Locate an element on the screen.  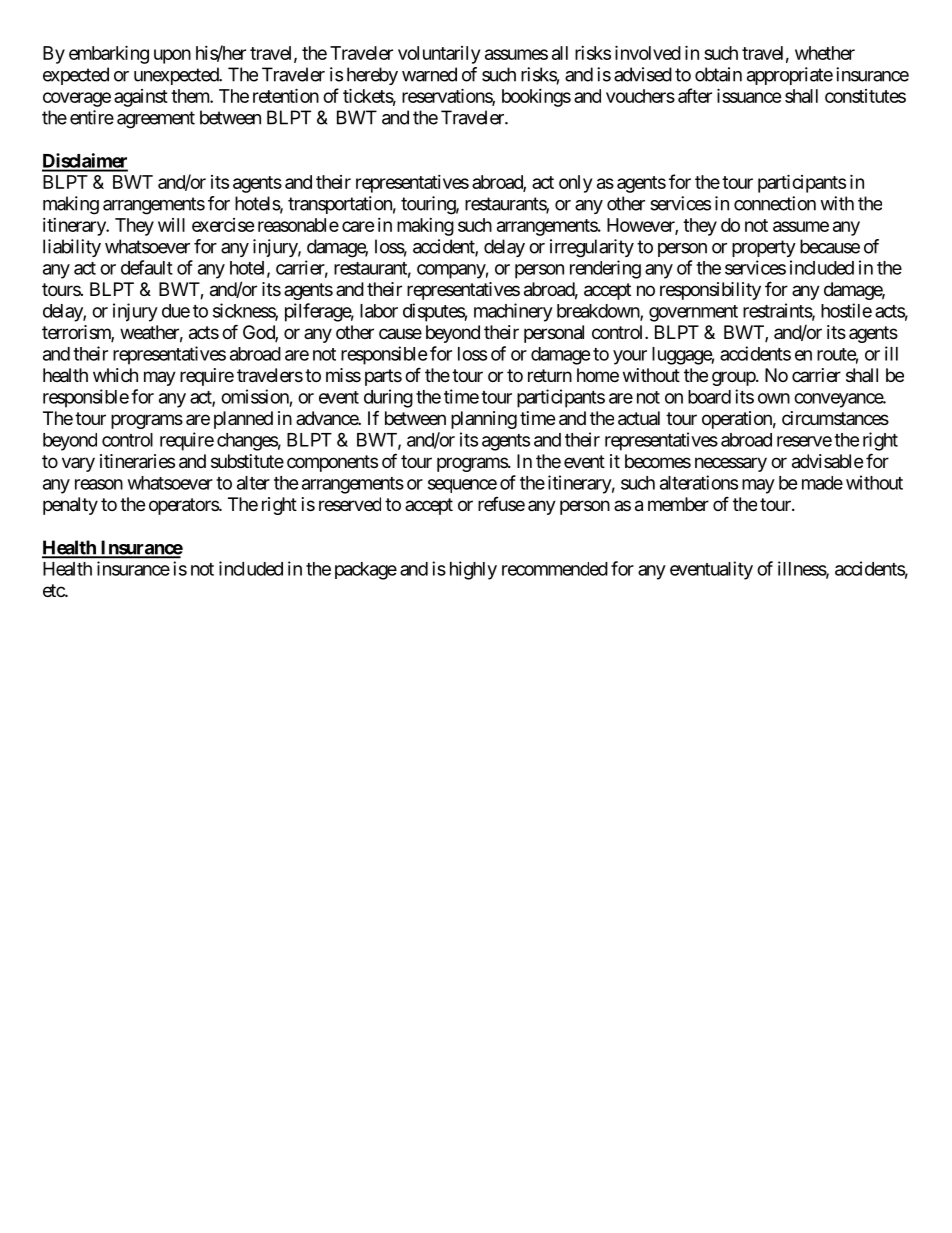
obtain is located at coordinates (718, 74).
